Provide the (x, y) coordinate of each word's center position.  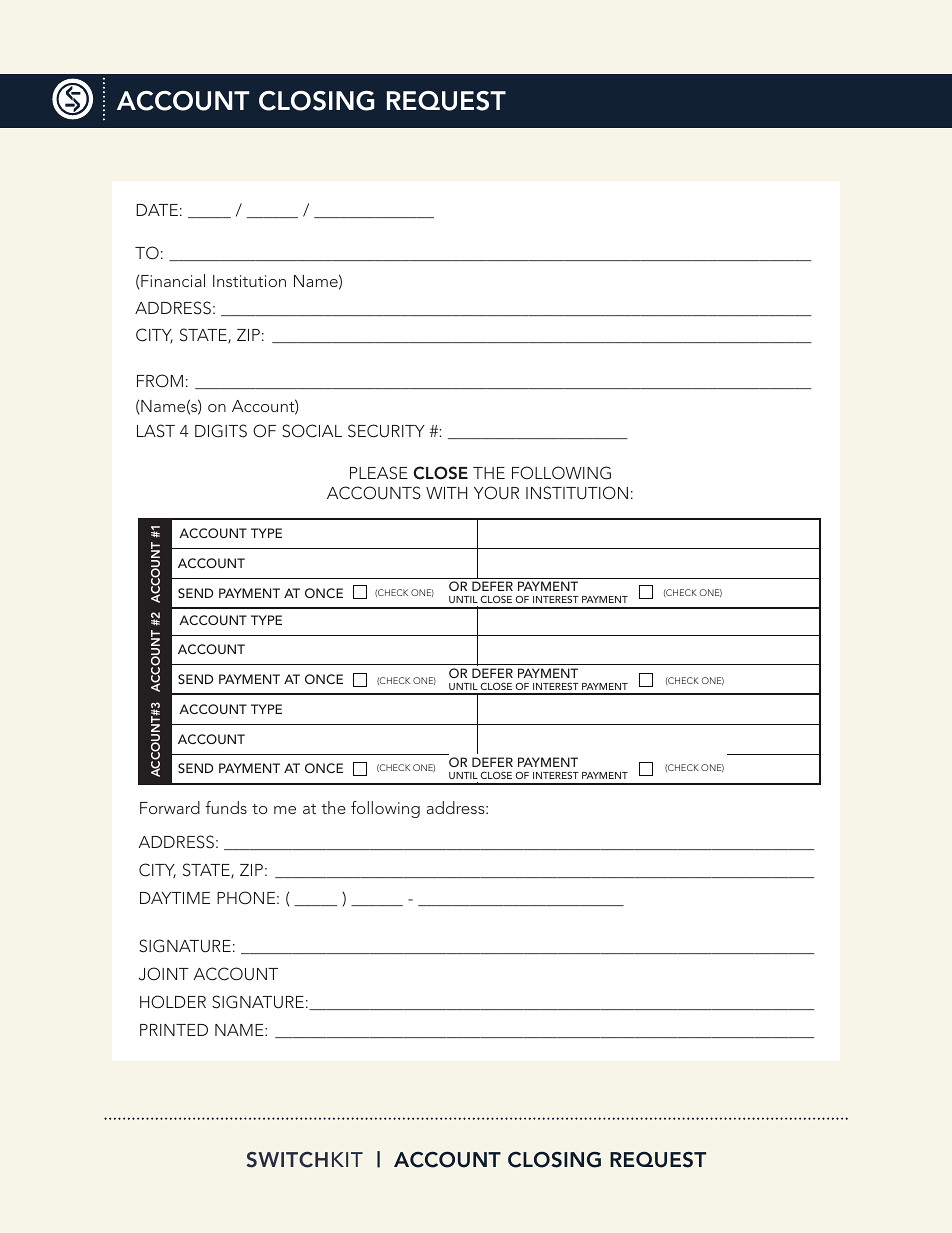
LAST (156, 431)
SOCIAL (312, 431)
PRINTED (174, 1030)
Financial (173, 280)
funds (226, 807)
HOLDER (173, 1002)
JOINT (164, 974)
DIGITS (221, 431)
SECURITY (386, 431)
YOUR (496, 493)
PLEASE (379, 473)
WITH (446, 493)
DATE (157, 210)
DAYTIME (175, 898)
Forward (170, 807)
